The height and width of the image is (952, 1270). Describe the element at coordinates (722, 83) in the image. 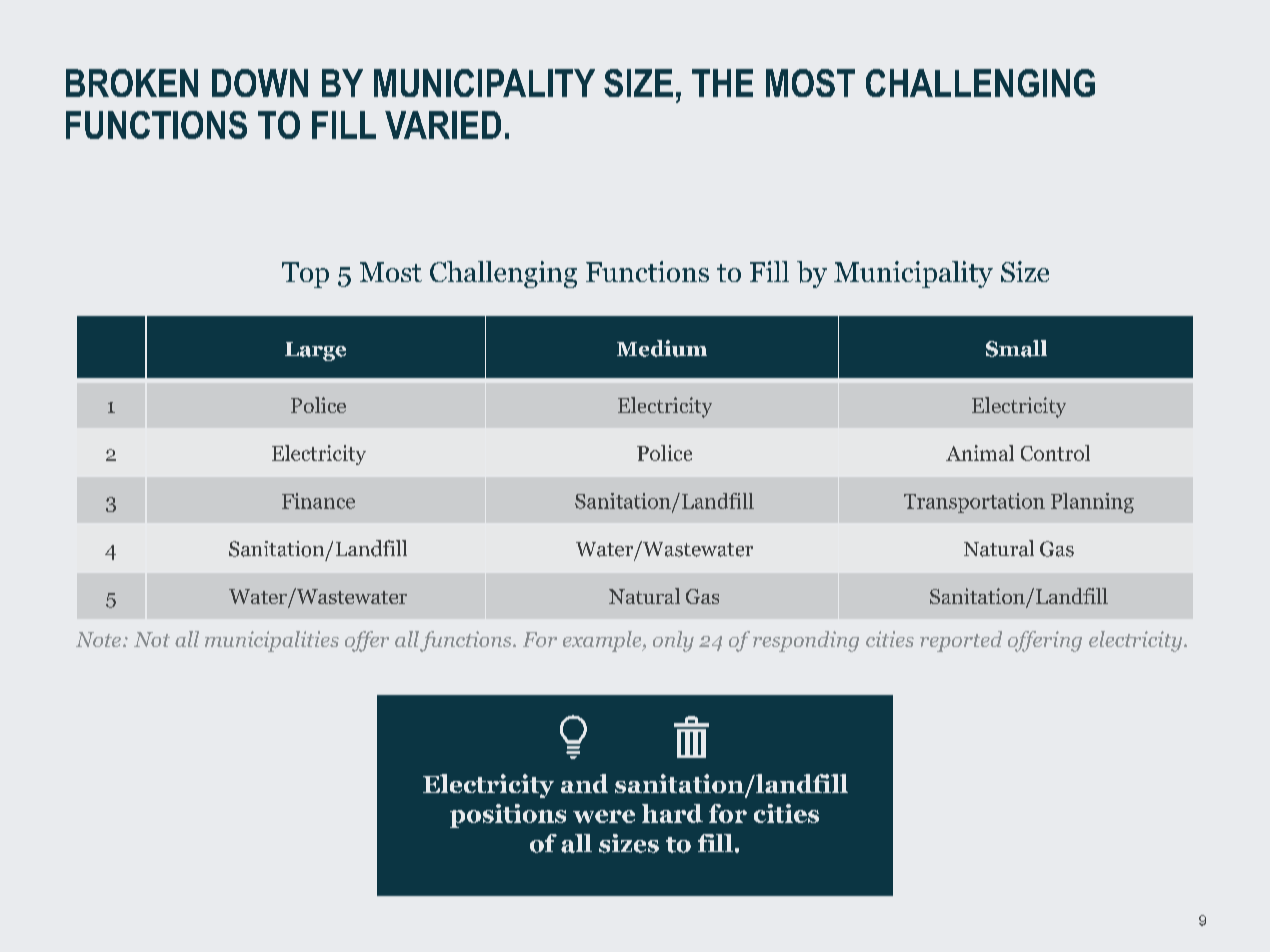

I see `THE` at that location.
